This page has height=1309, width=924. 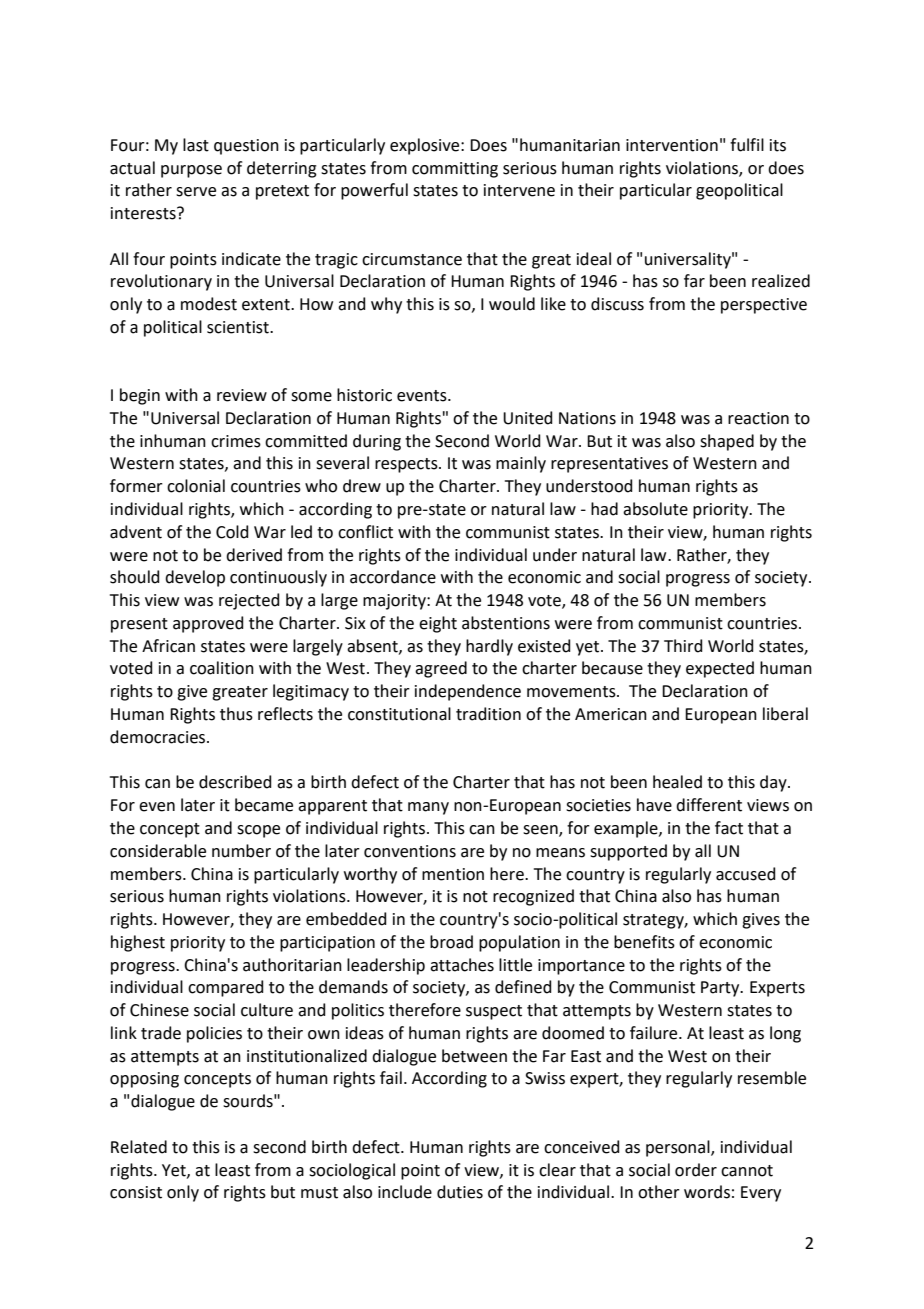 I want to click on many, so click(x=428, y=808).
